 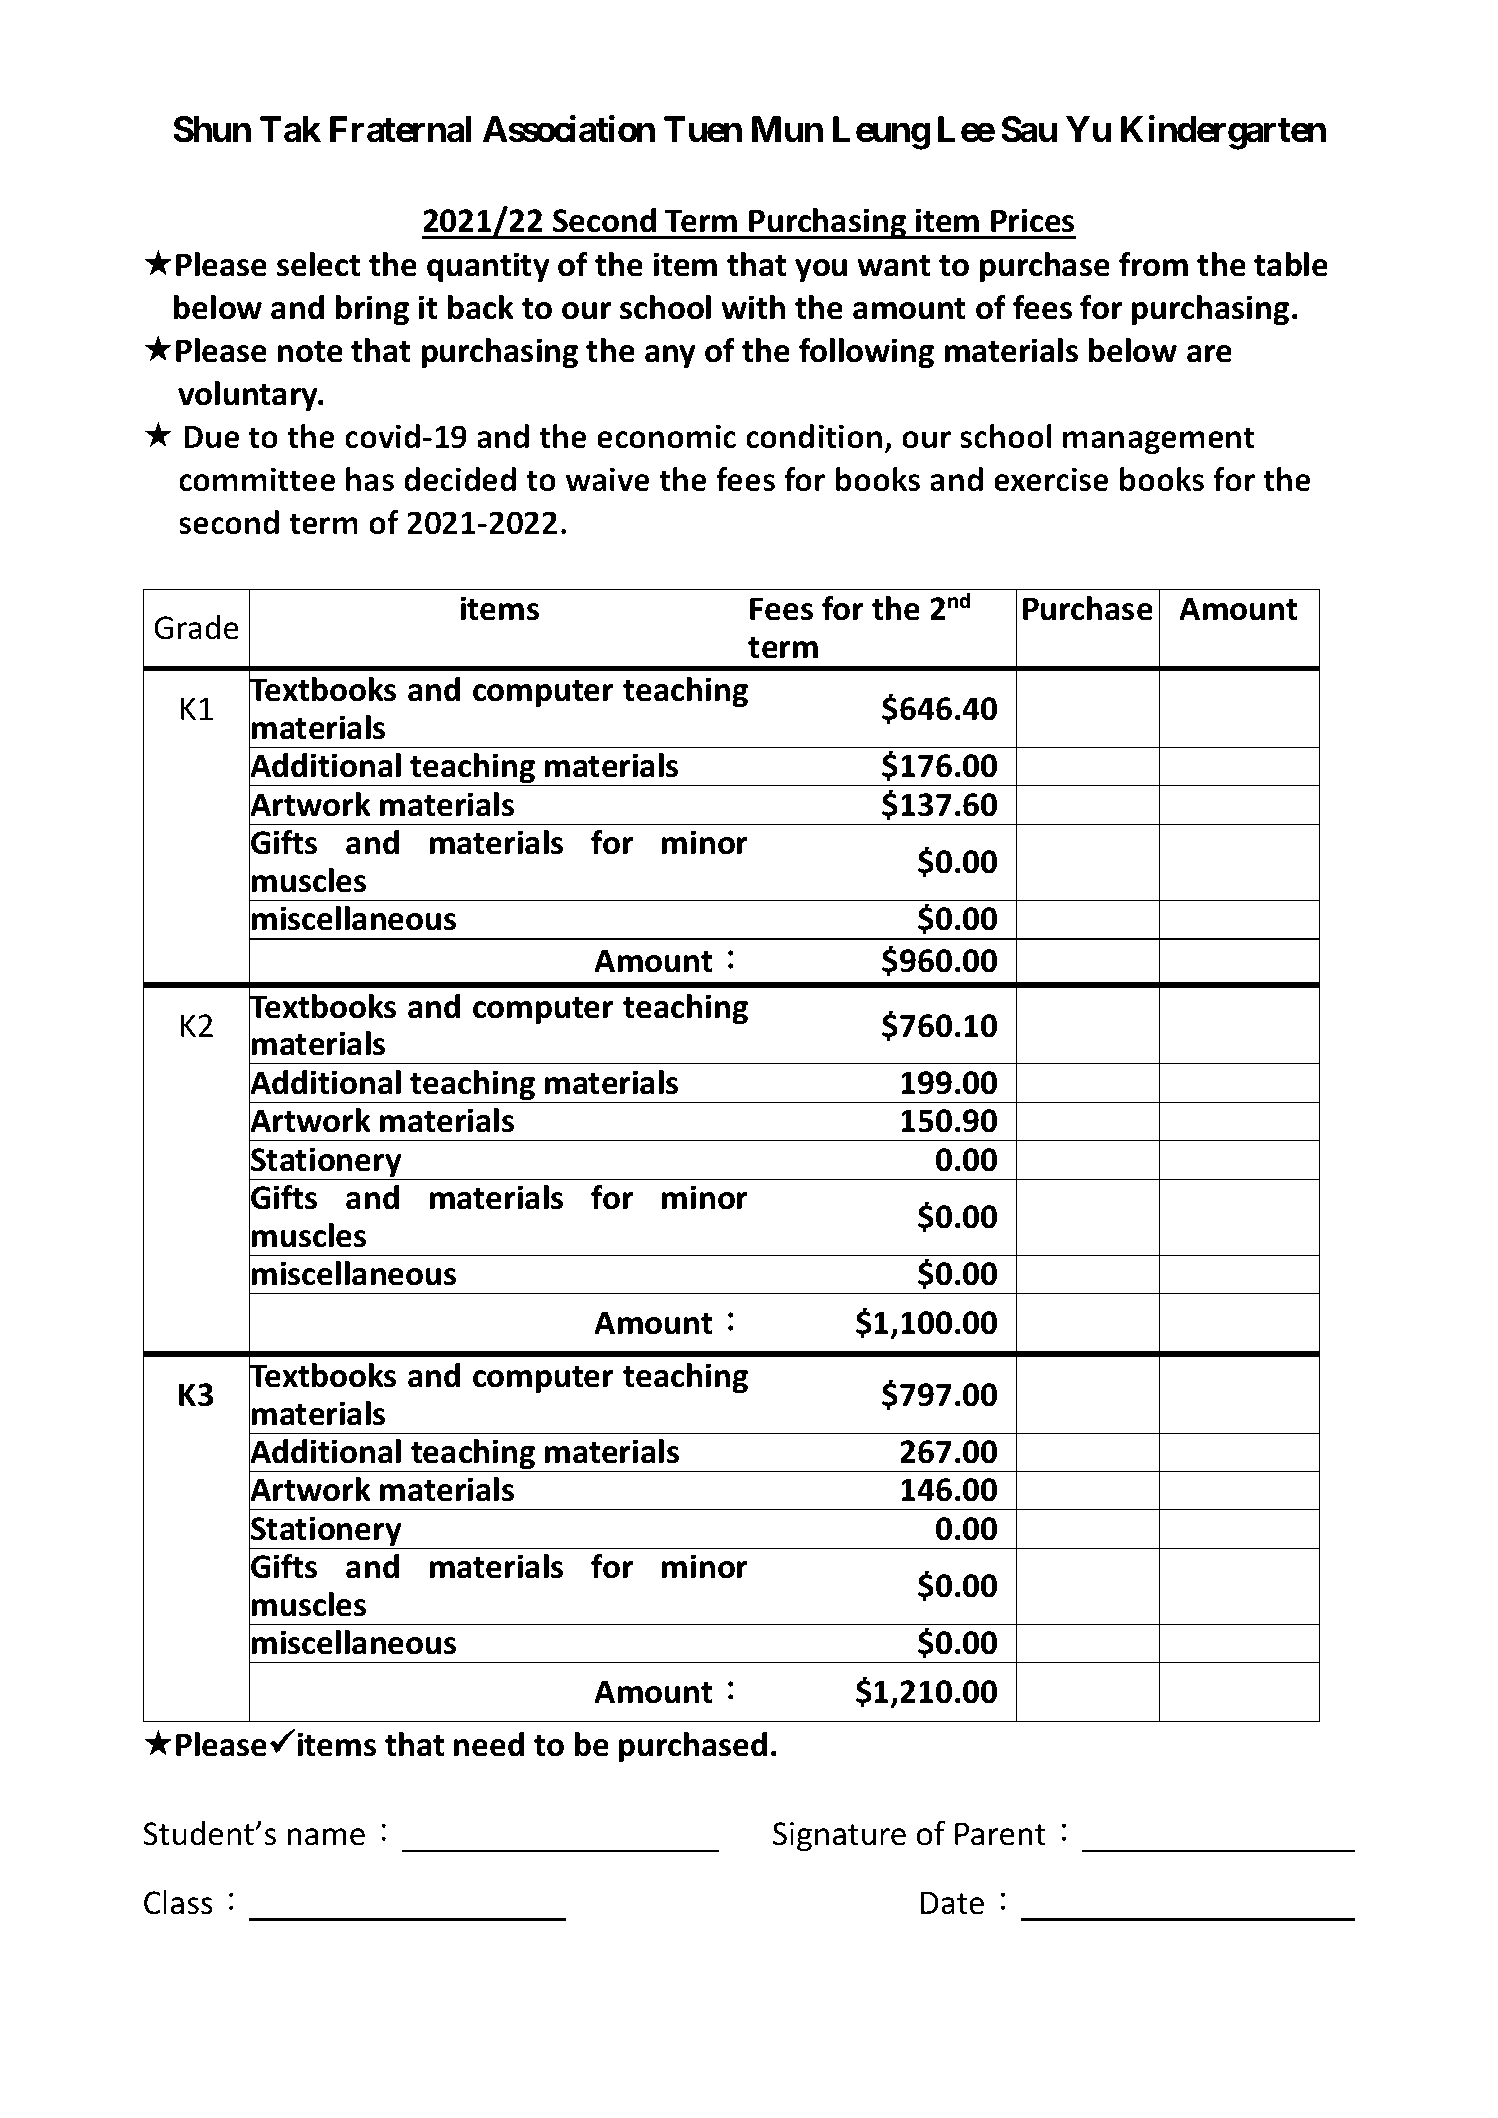 What do you see at coordinates (787, 129) in the image?
I see `Mun` at bounding box center [787, 129].
